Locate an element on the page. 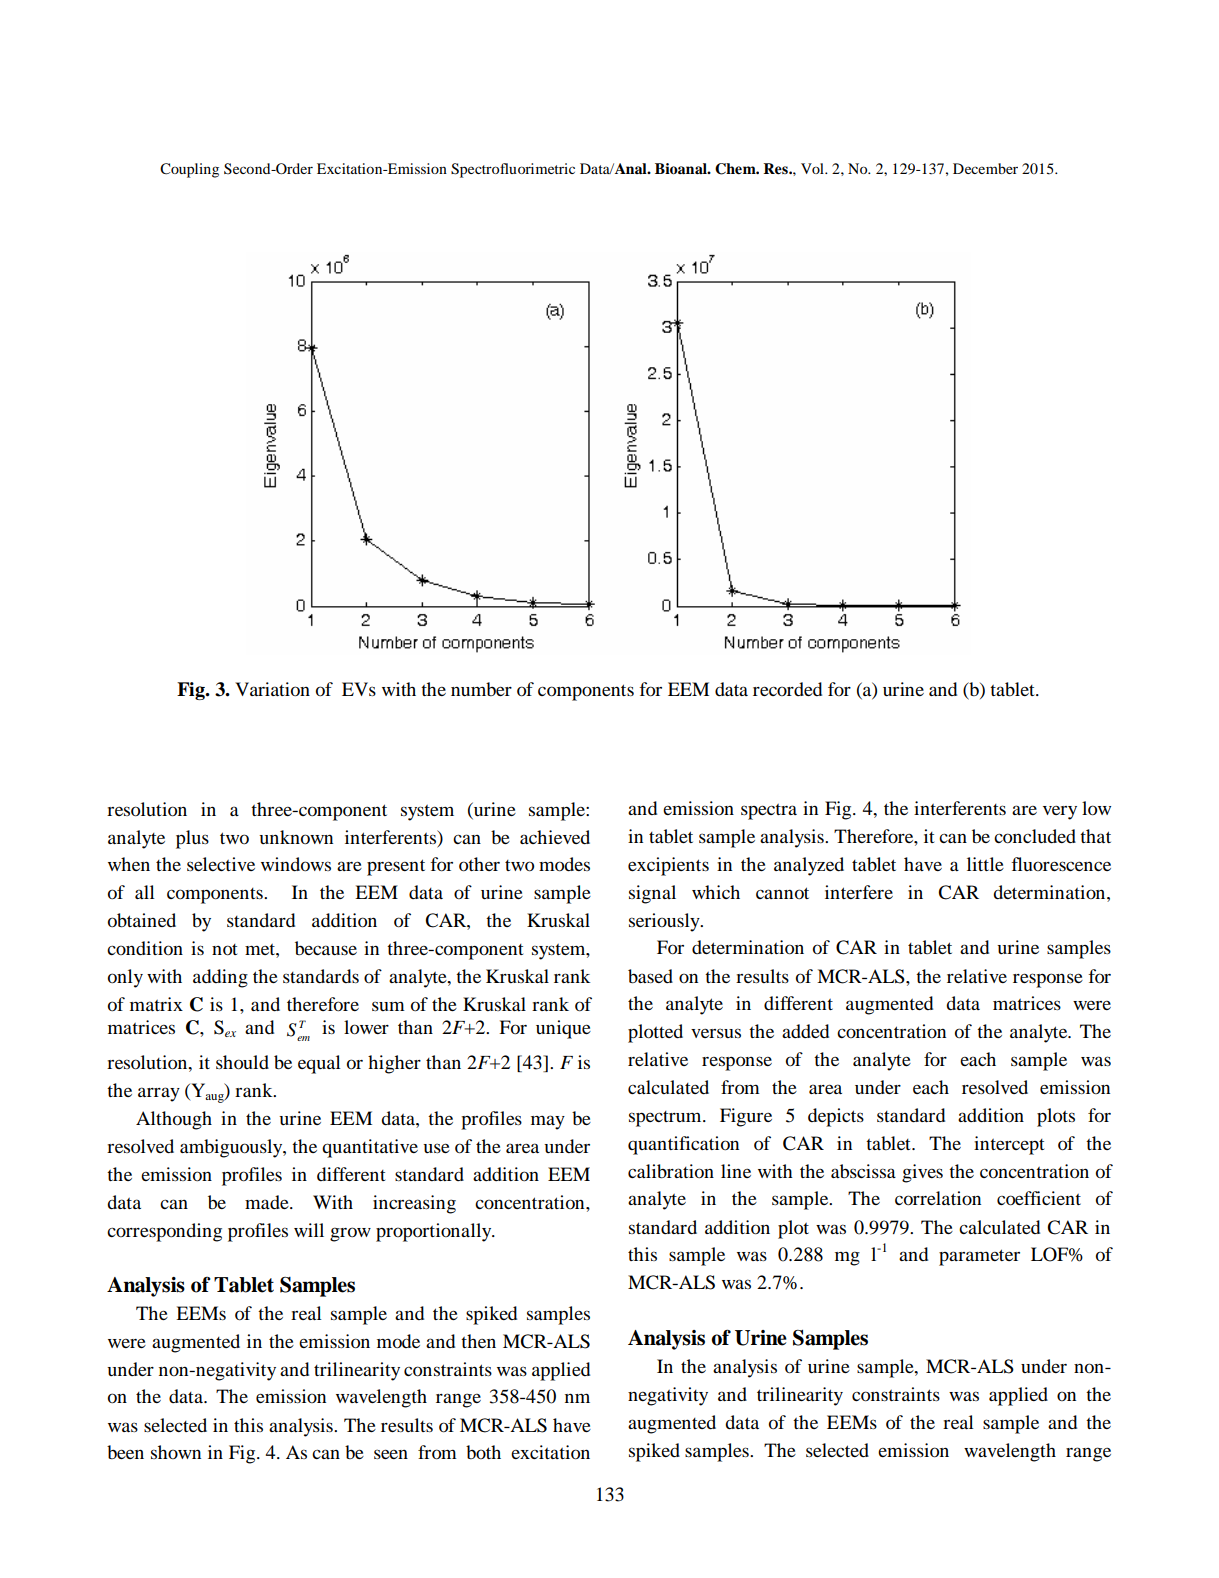  shown is located at coordinates (176, 1452).
